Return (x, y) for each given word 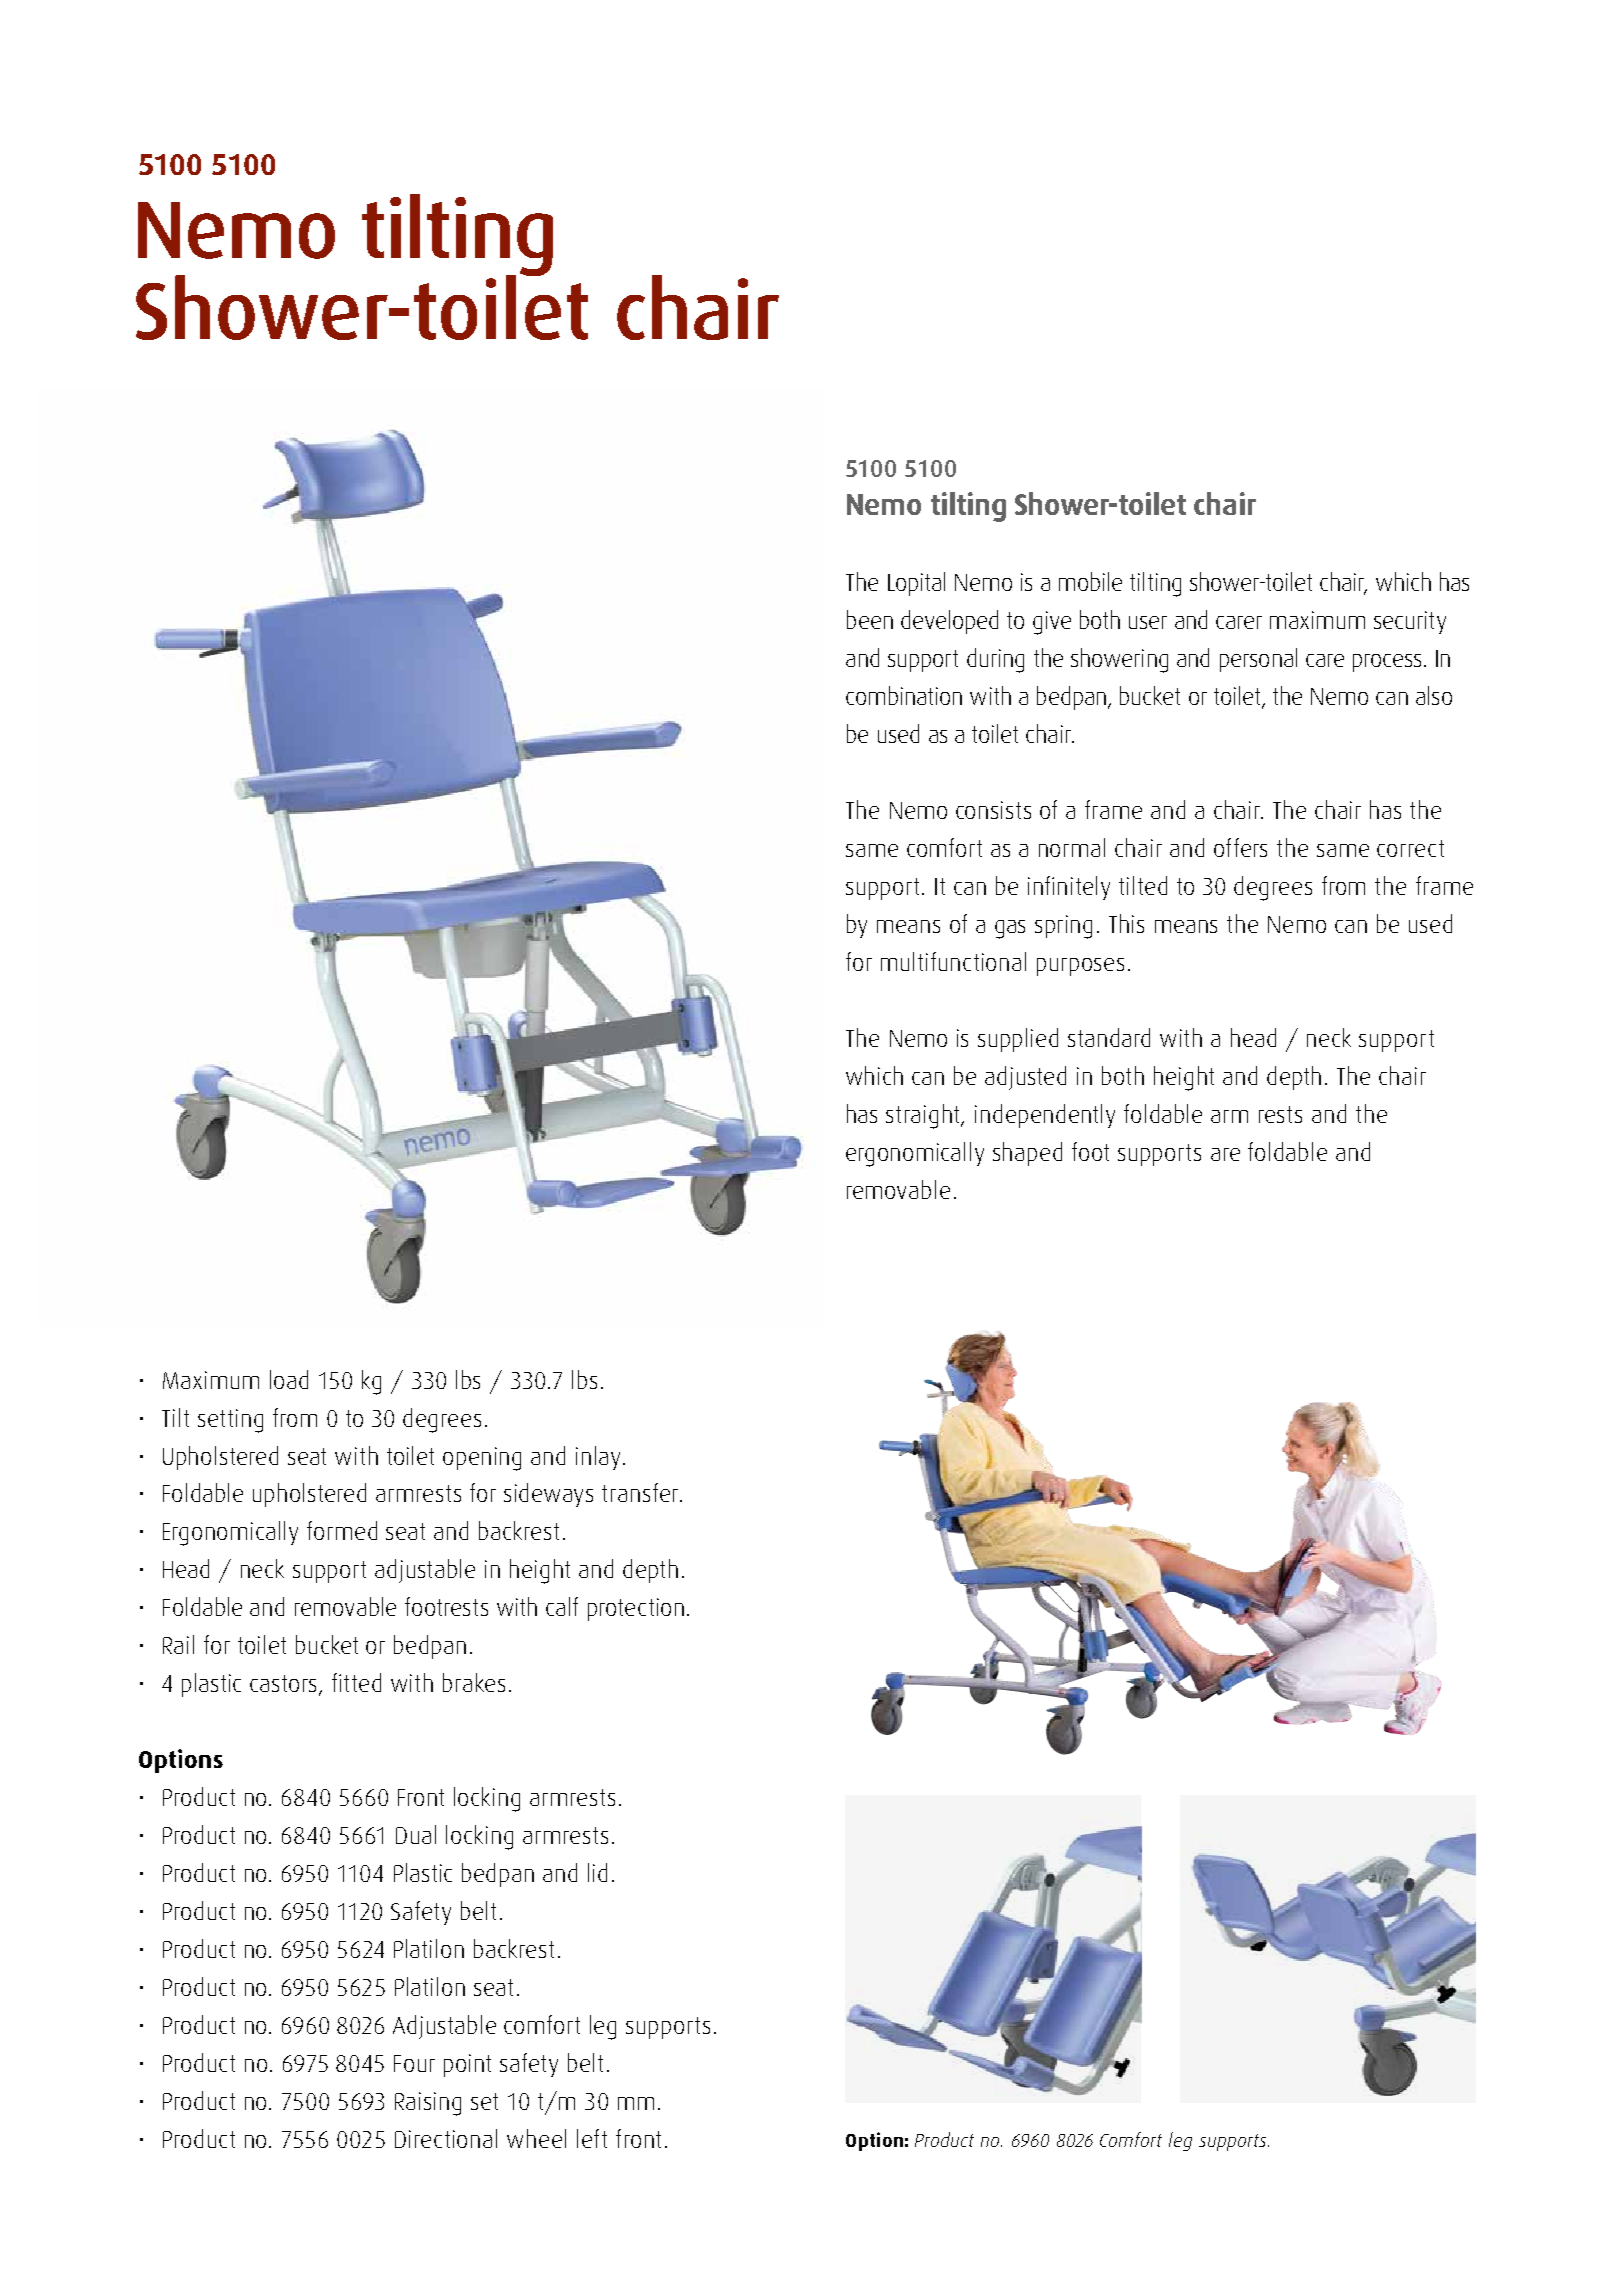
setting (230, 1421)
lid (597, 1872)
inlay (598, 1458)
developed (949, 622)
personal (1258, 660)
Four (414, 2063)
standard (1109, 1037)
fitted (356, 1682)
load (289, 1379)
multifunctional (953, 961)
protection (636, 1609)
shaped (1027, 1154)
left (592, 2138)
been (870, 619)
